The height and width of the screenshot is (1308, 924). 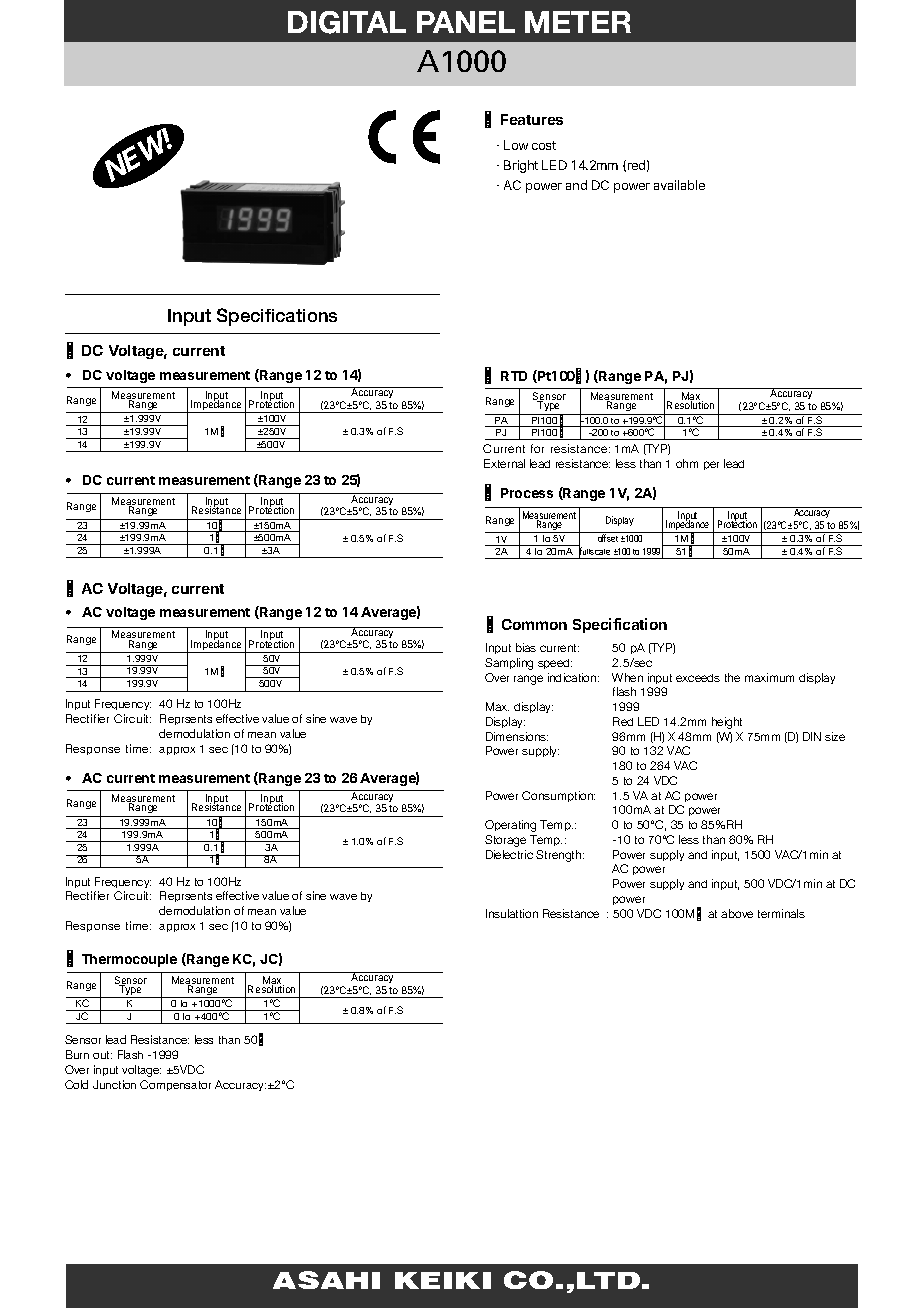 What do you see at coordinates (509, 664) in the screenshot?
I see `Sampling` at bounding box center [509, 664].
